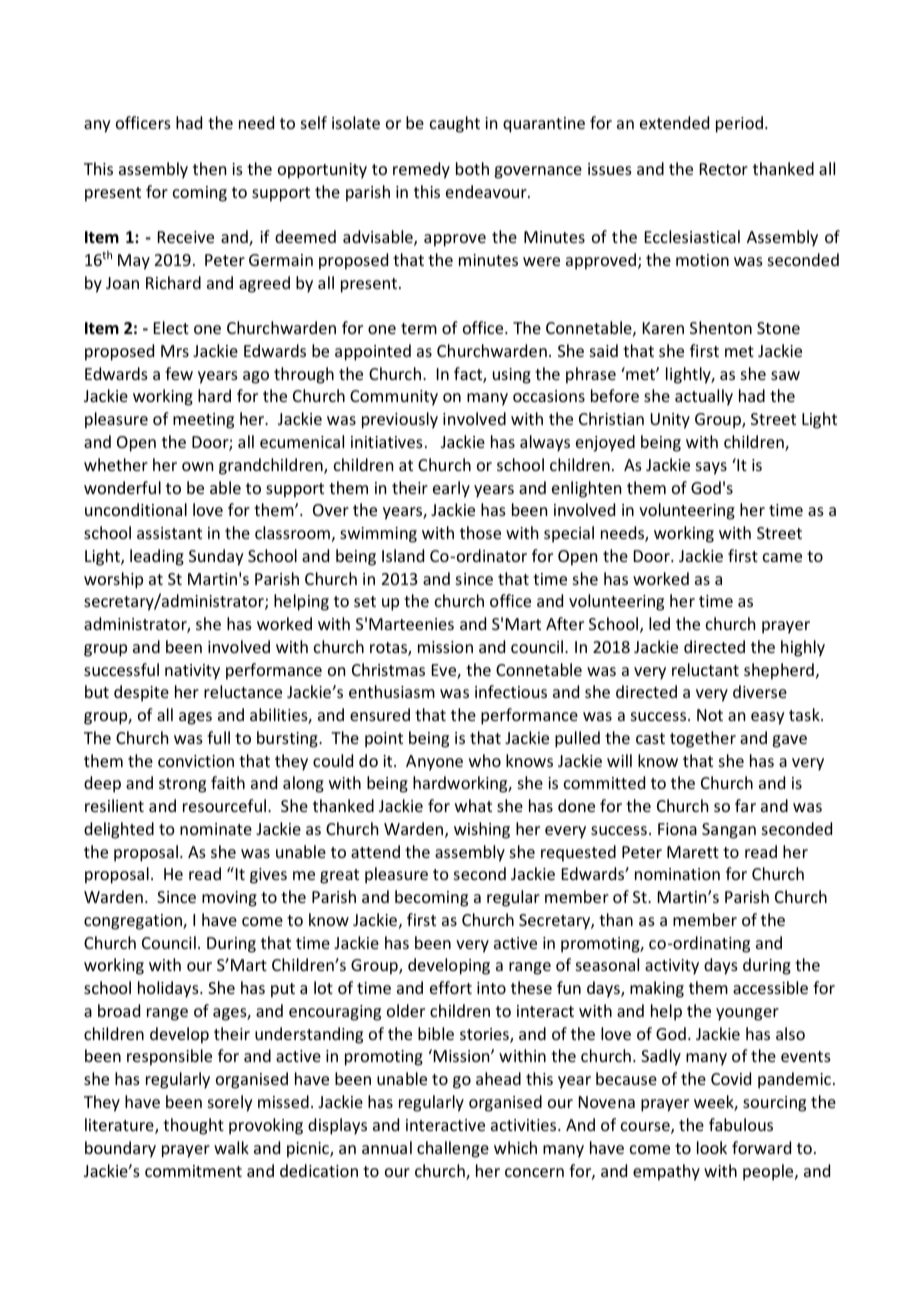 The width and height of the screenshot is (924, 1308). What do you see at coordinates (472, 168) in the screenshot?
I see `both` at bounding box center [472, 168].
